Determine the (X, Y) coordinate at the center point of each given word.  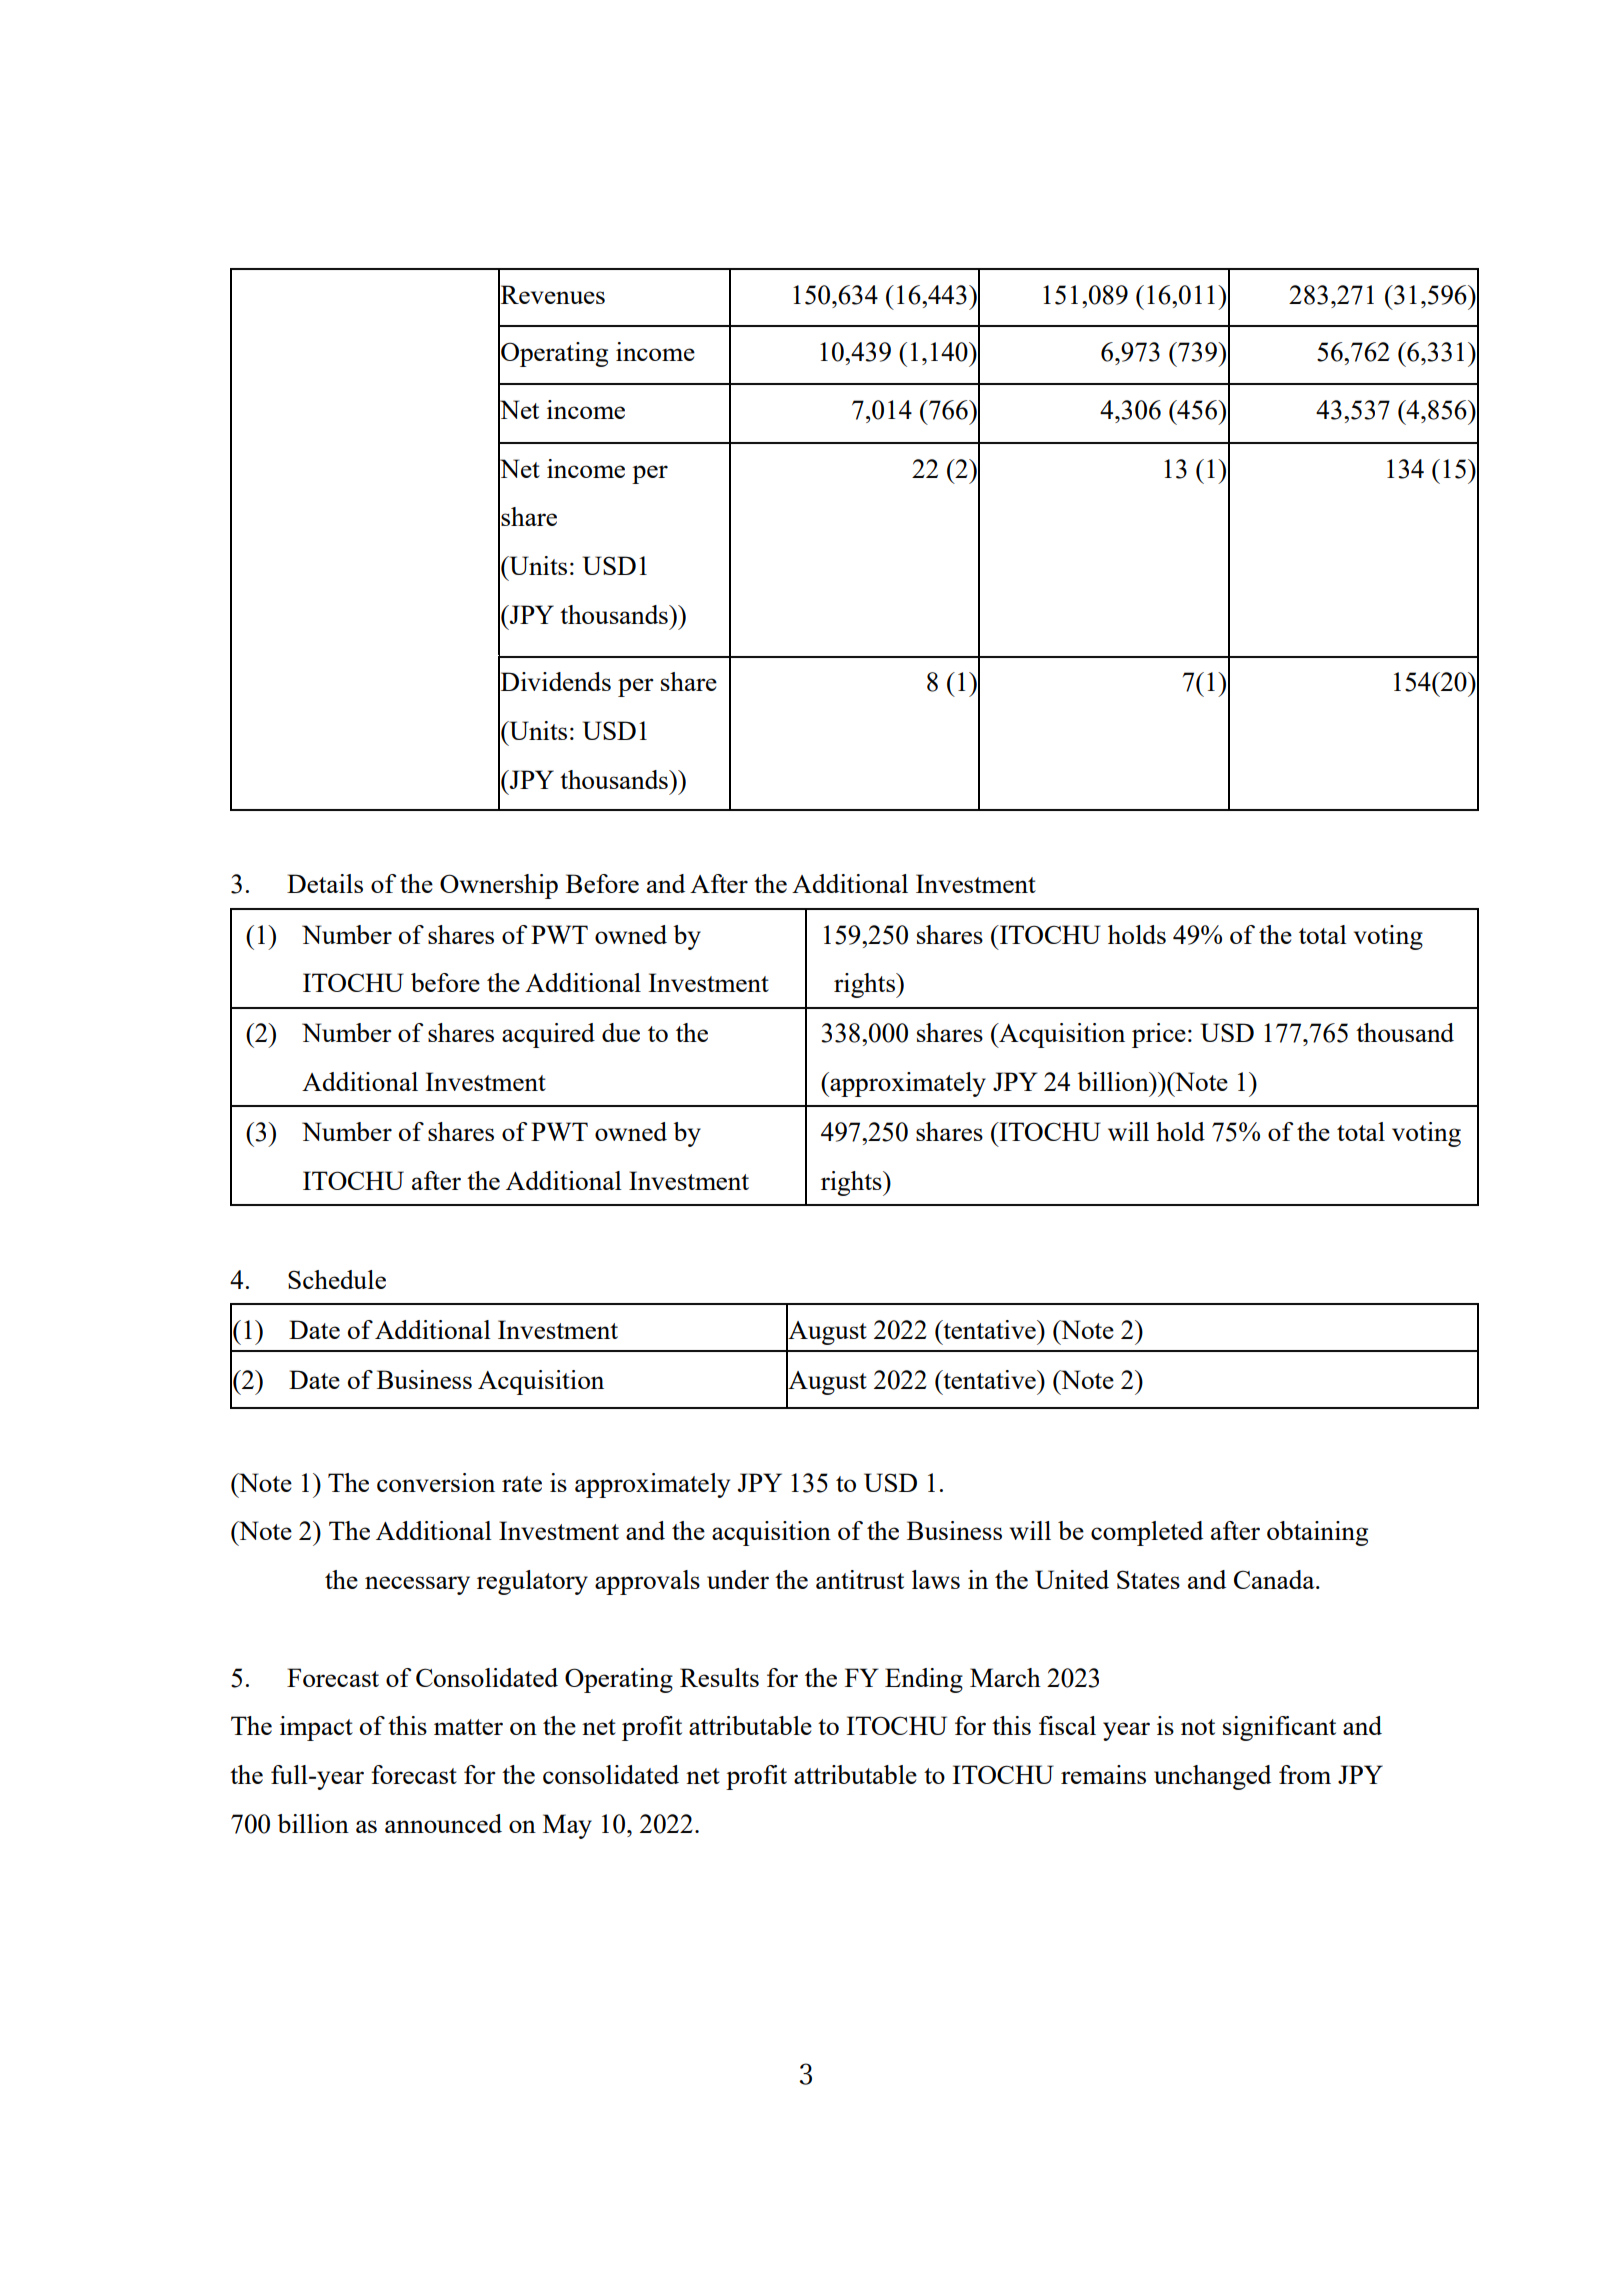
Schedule (337, 1279)
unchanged (1212, 1777)
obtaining (1317, 1533)
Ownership (499, 886)
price (1159, 1035)
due (621, 1032)
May (567, 1826)
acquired (548, 1035)
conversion (436, 1482)
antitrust (860, 1579)
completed (1147, 1533)
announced (443, 1823)
